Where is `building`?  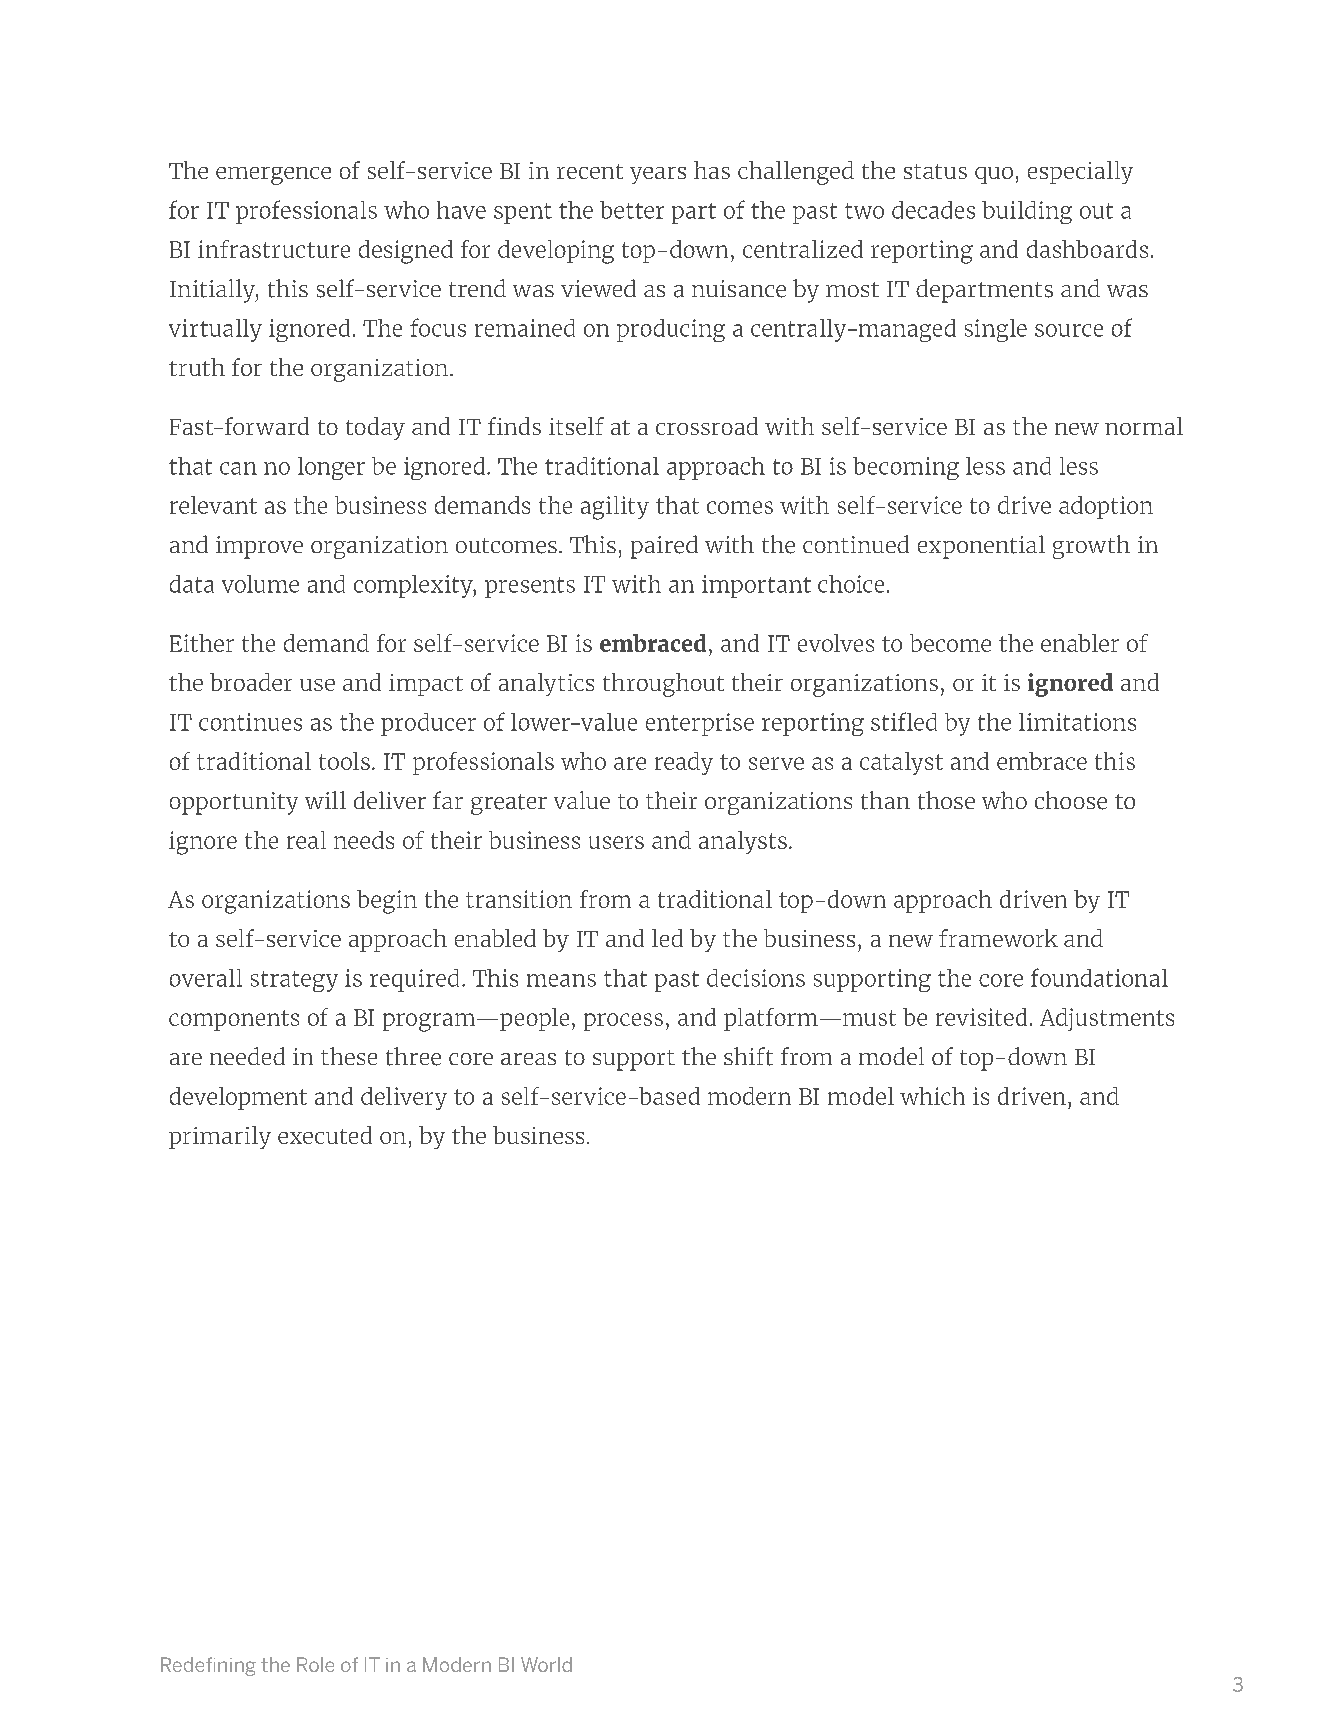
building is located at coordinates (1027, 212).
